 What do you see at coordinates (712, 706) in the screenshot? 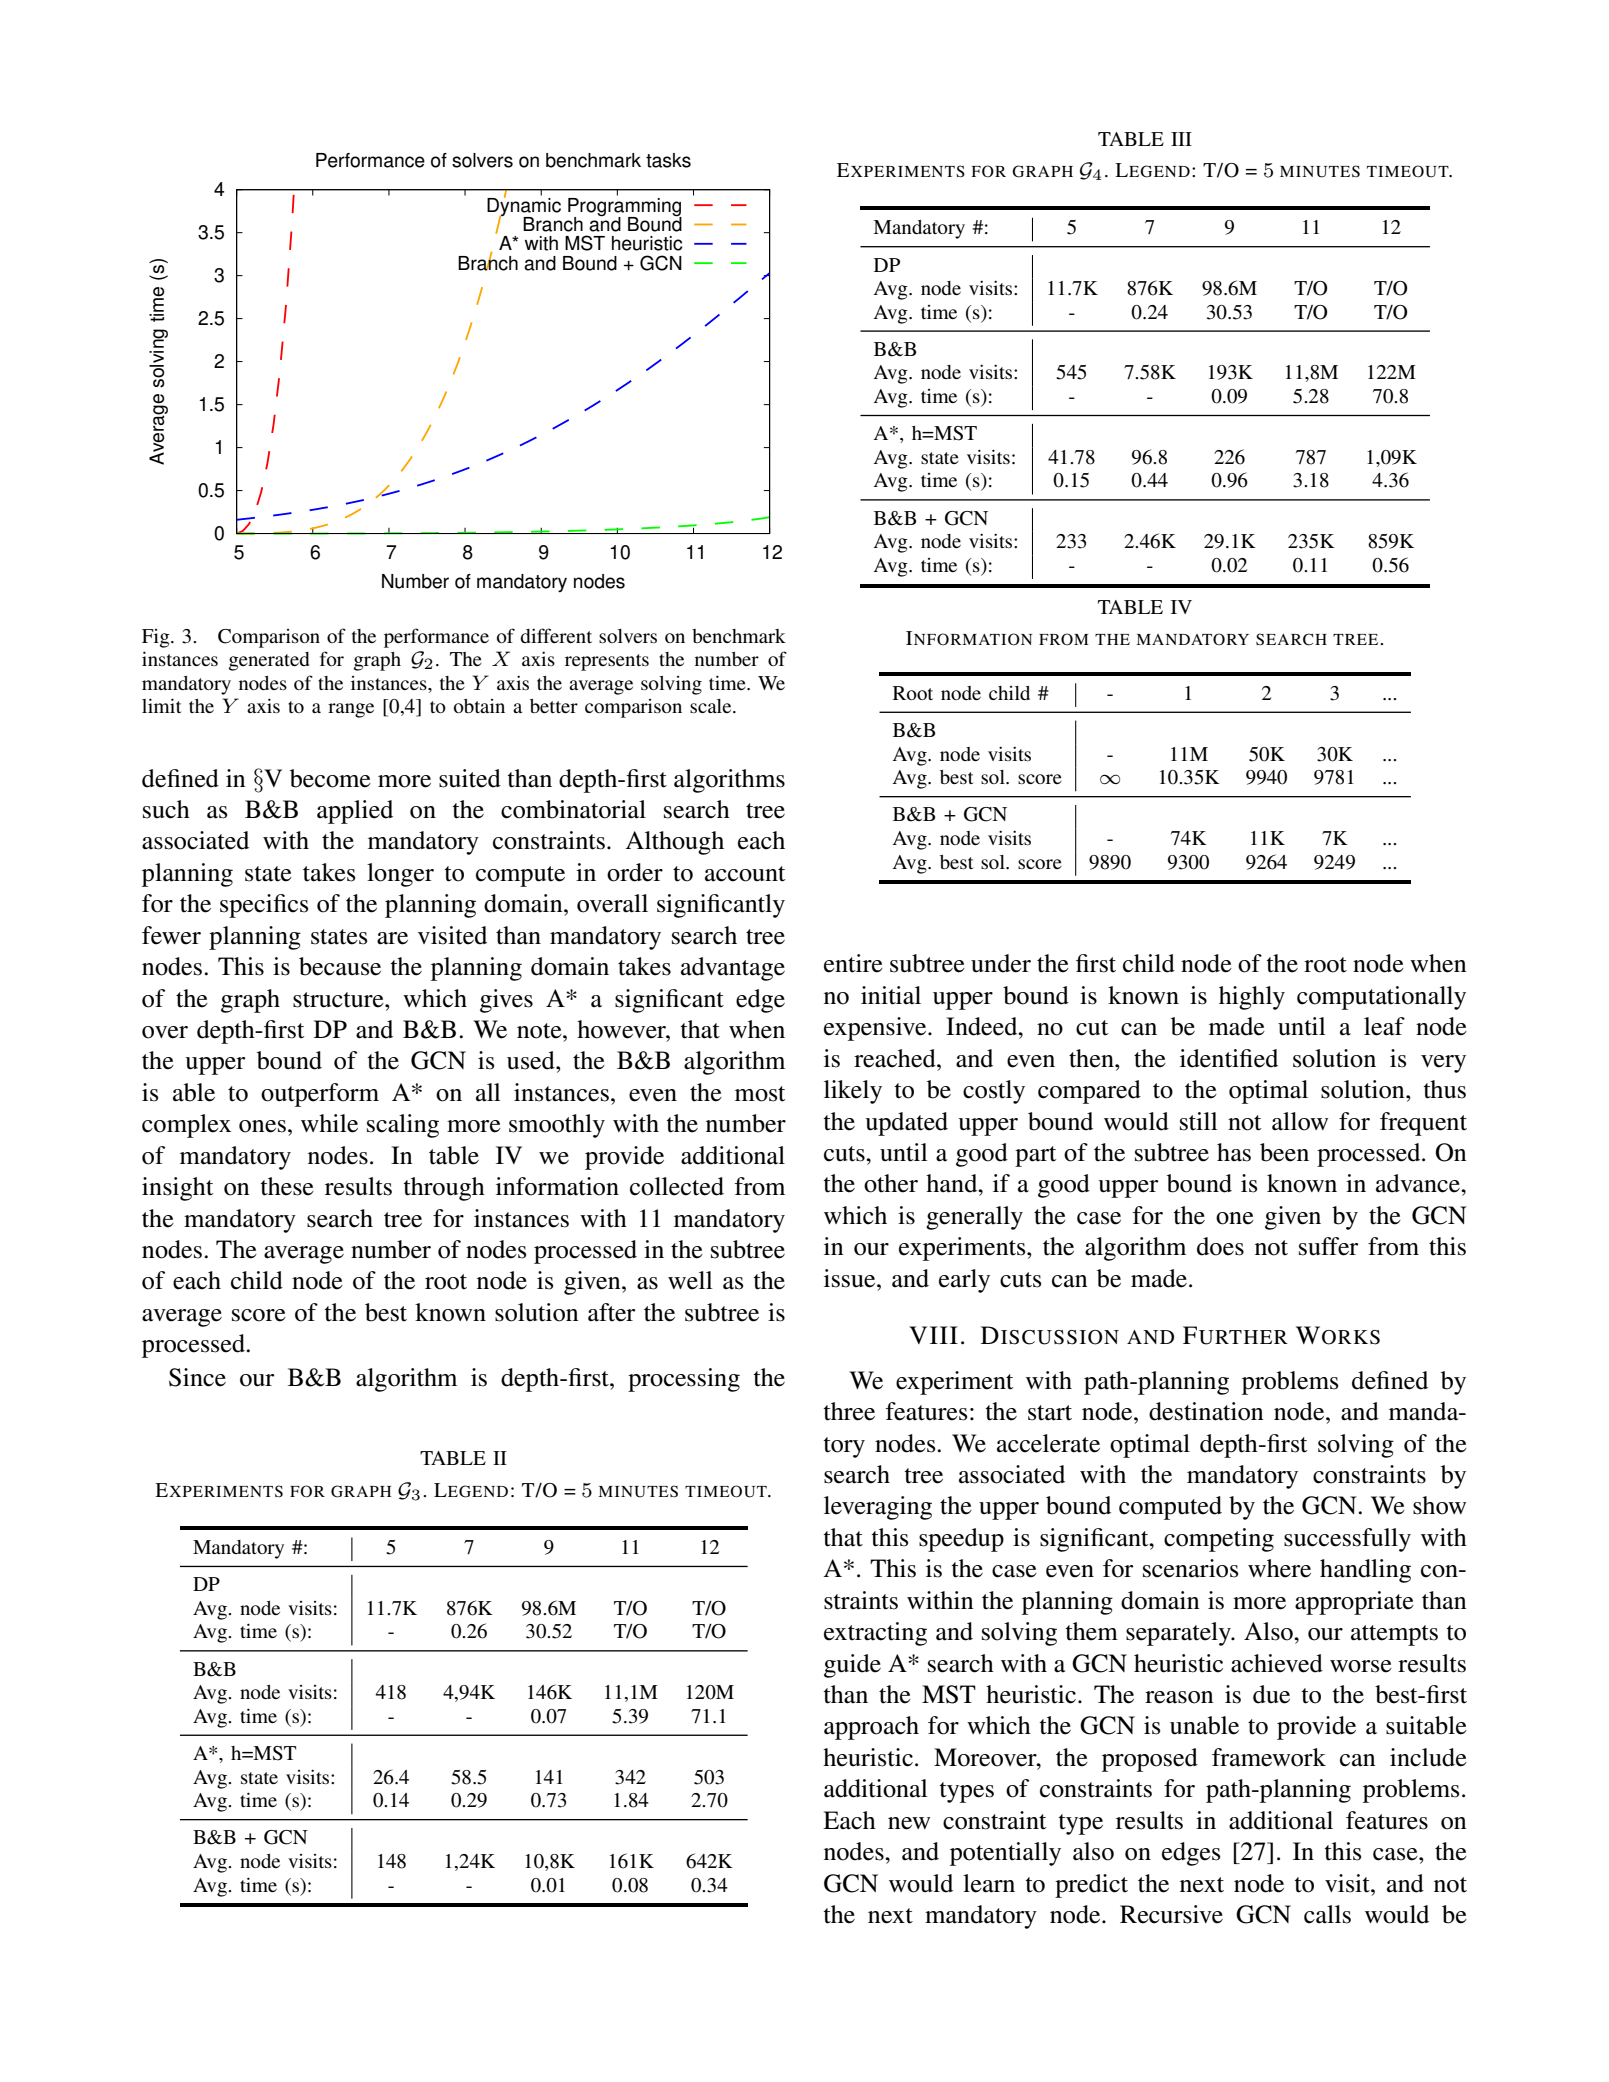
I see `scale` at bounding box center [712, 706].
